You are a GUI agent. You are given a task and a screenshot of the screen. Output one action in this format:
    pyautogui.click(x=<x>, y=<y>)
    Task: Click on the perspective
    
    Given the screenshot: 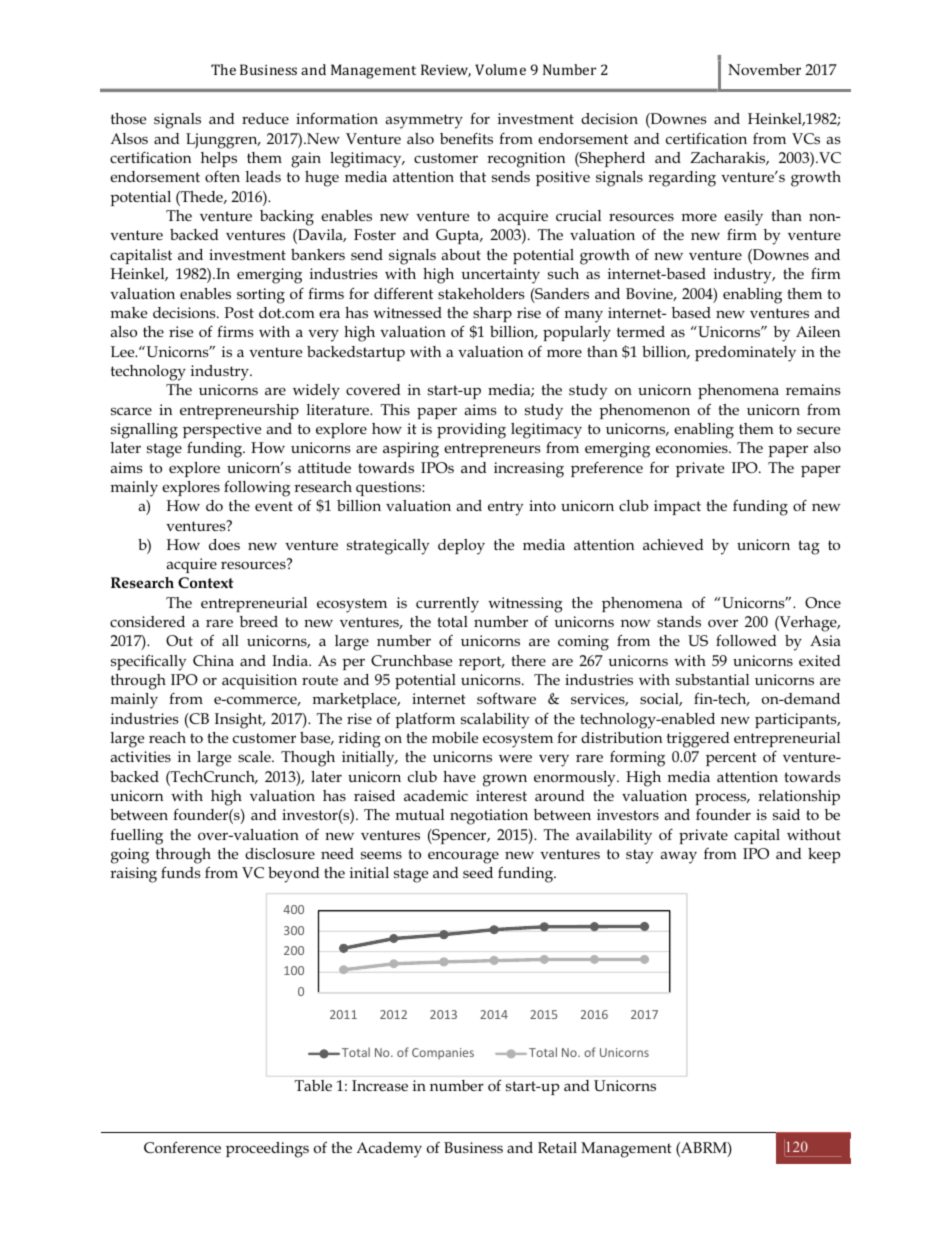 What is the action you would take?
    pyautogui.click(x=222, y=430)
